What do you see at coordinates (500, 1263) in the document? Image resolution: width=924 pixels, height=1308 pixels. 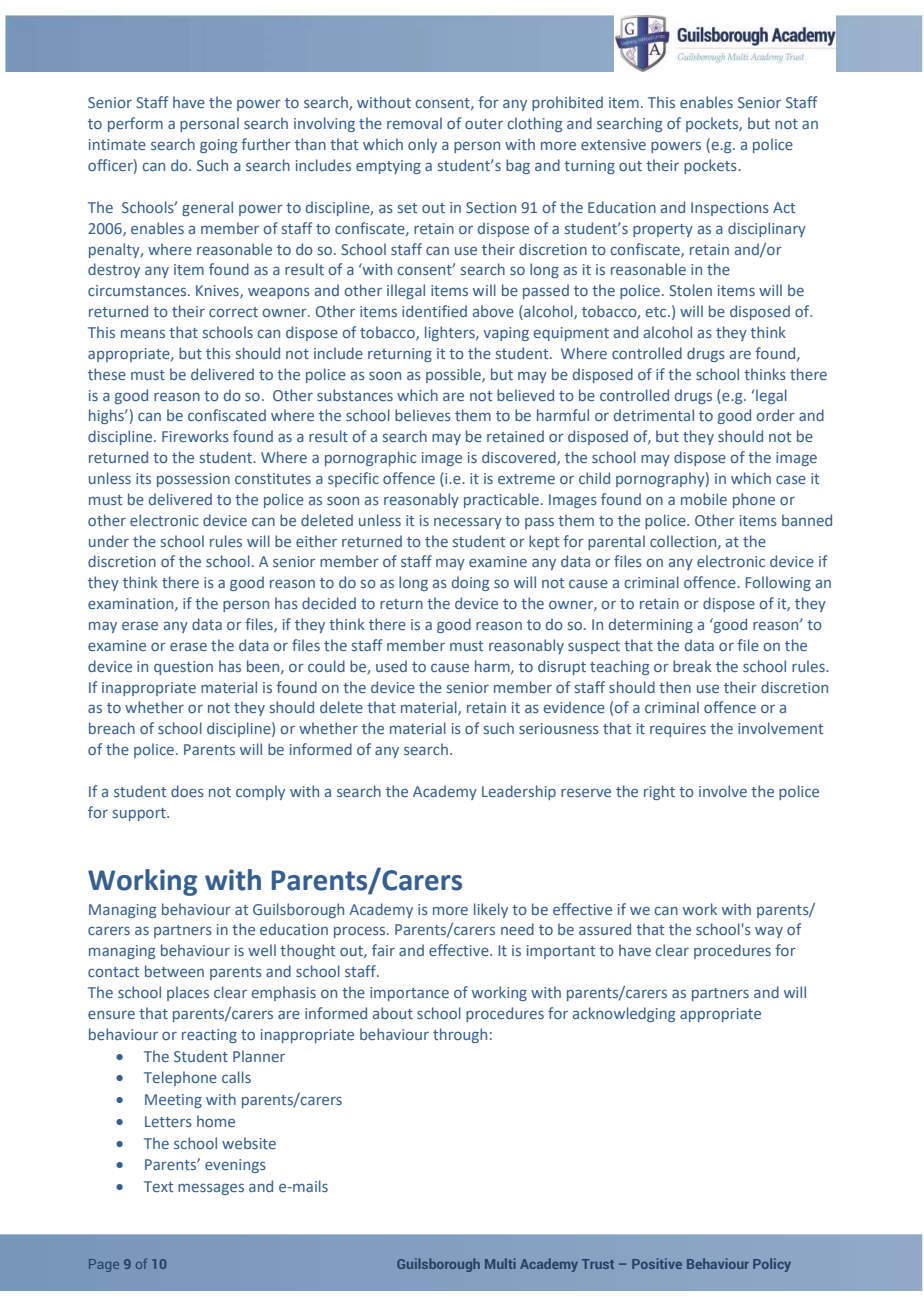 I see `Multi` at bounding box center [500, 1263].
